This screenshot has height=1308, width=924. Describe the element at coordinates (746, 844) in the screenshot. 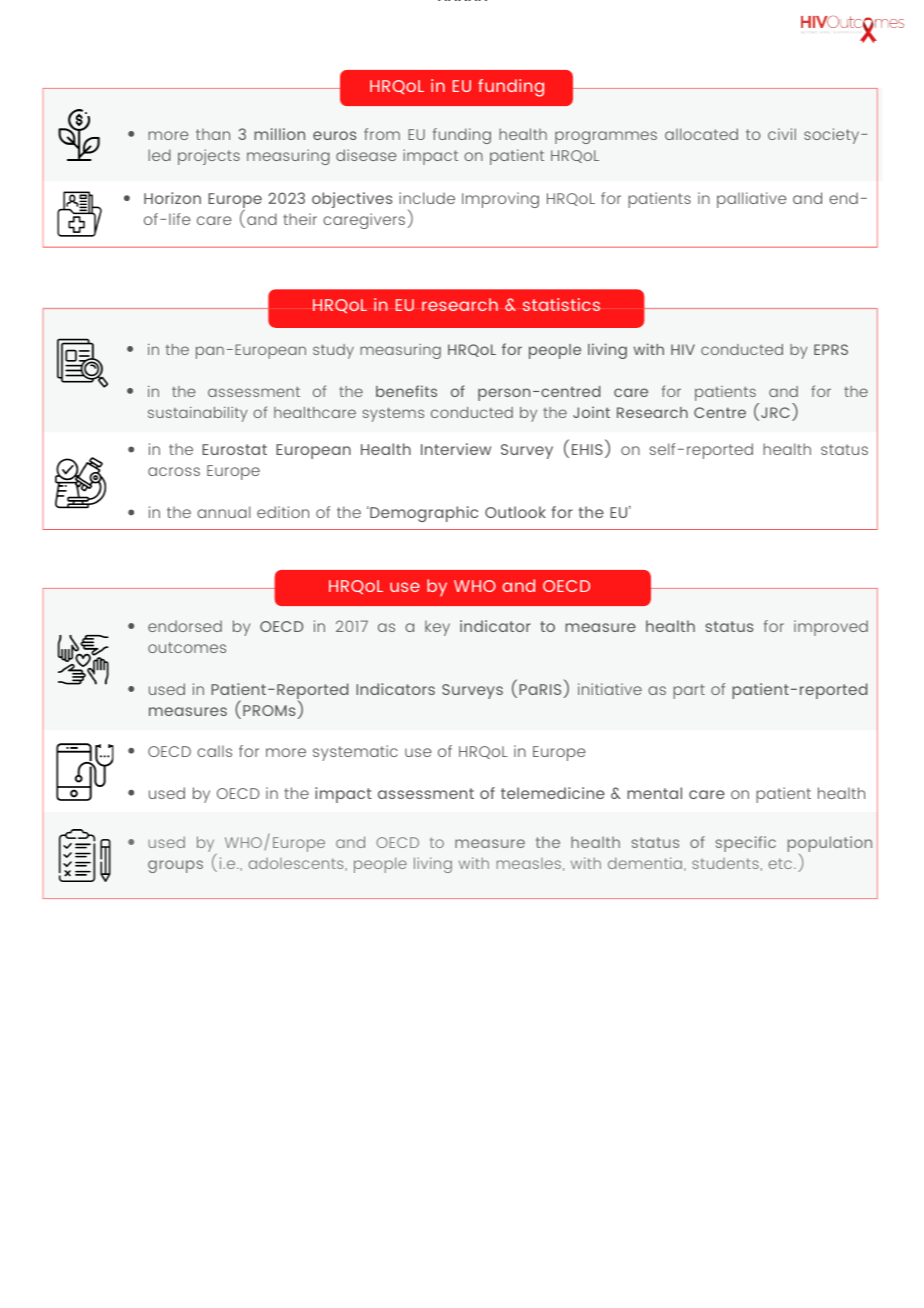

I see `specific` at that location.
